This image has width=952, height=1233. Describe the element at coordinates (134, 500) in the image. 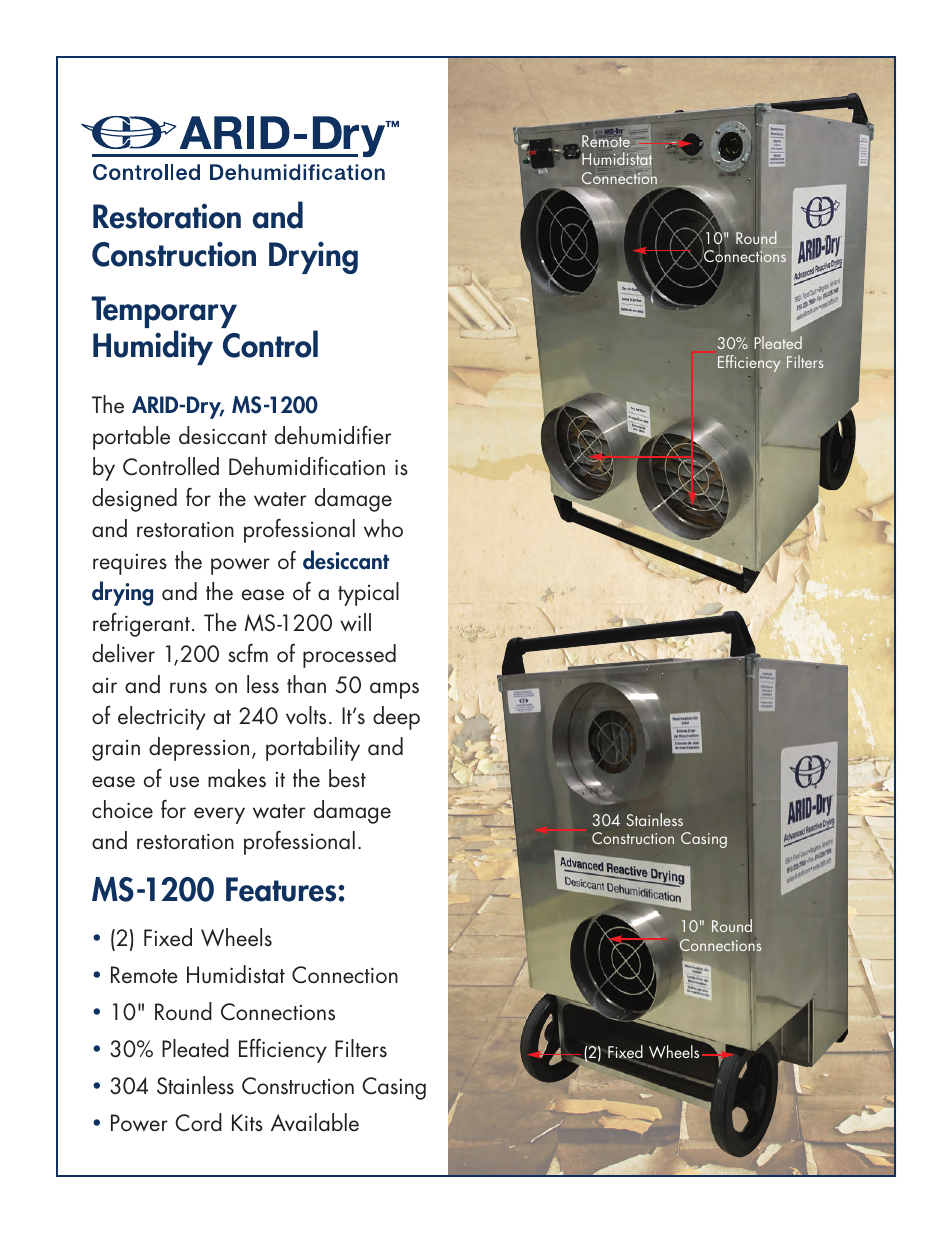

I see `designed` at that location.
